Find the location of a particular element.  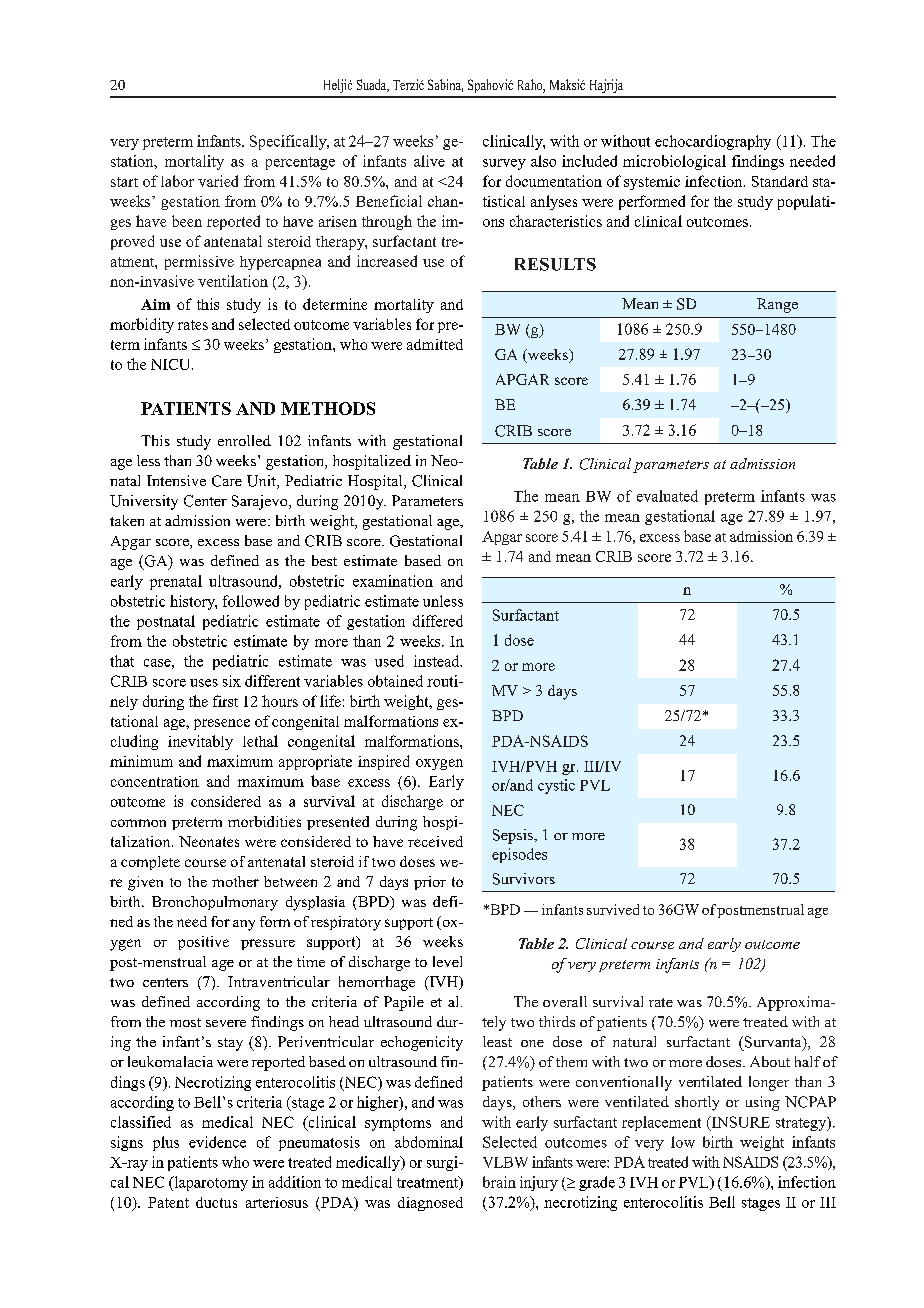

Care is located at coordinates (227, 481).
